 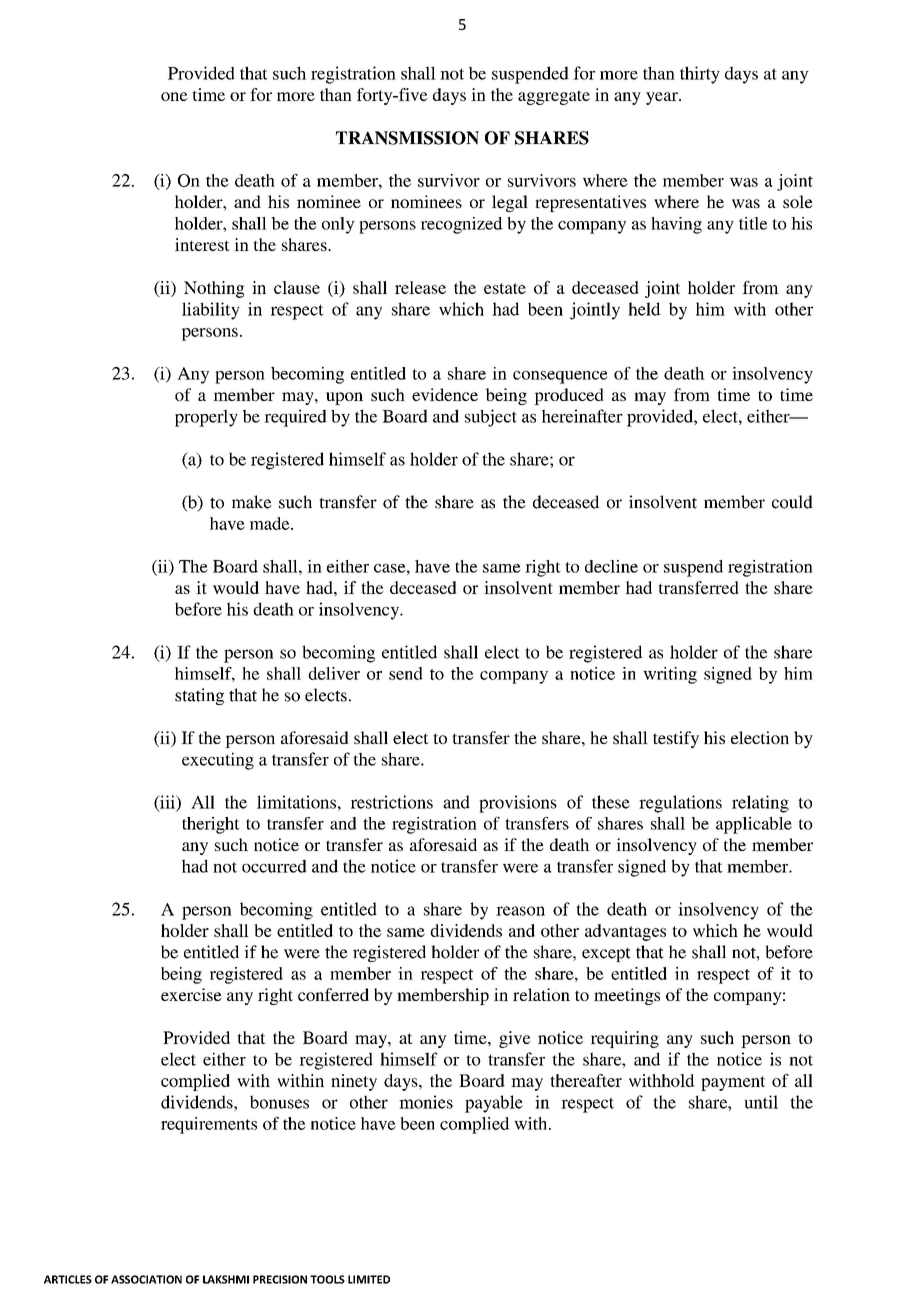 I want to click on writing, so click(x=670, y=675).
